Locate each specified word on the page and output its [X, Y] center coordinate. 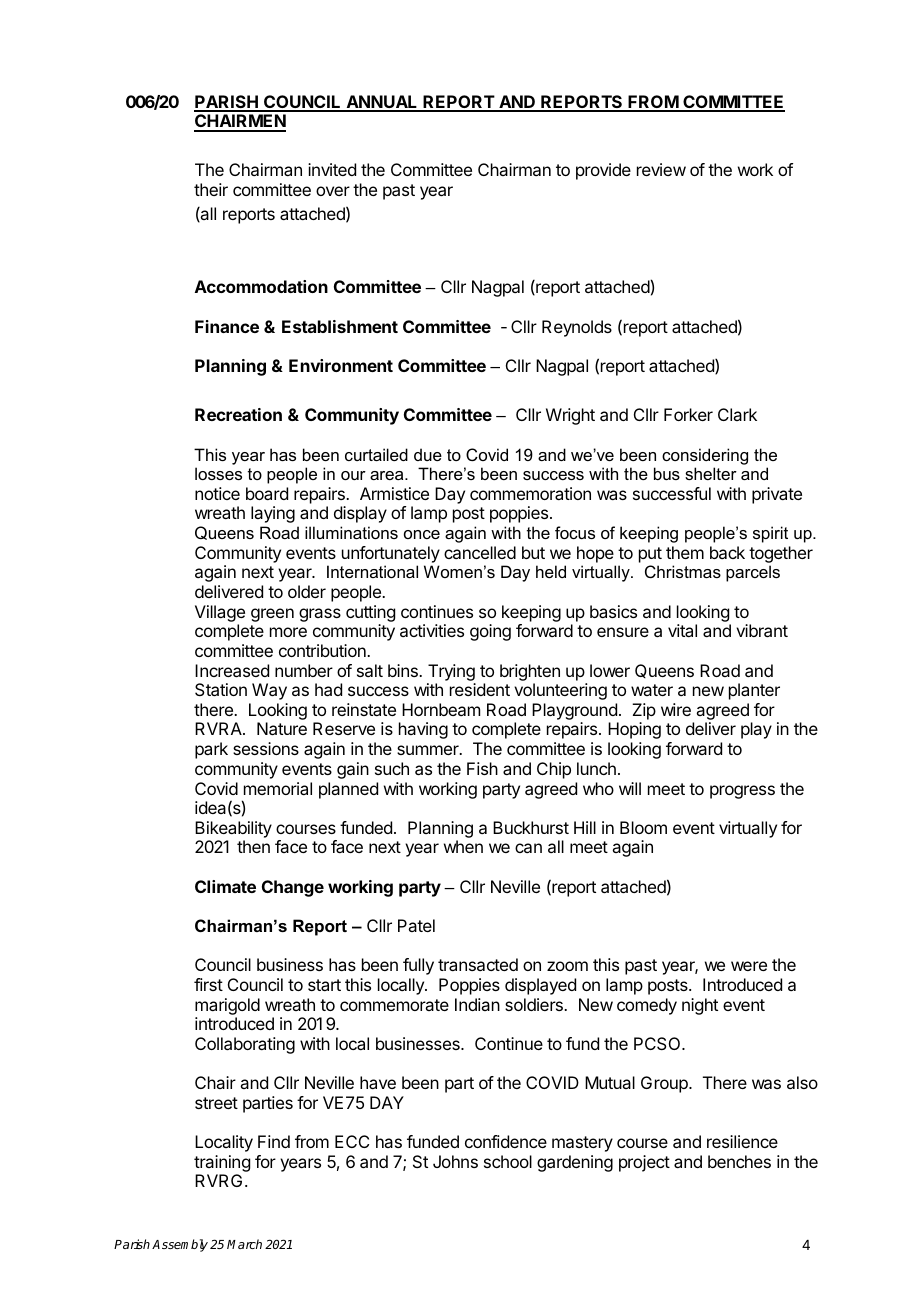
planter [754, 691]
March [244, 1244]
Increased [232, 670]
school [508, 1161]
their [211, 189]
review [661, 169]
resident [480, 689]
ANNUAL [382, 103]
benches [739, 1161]
